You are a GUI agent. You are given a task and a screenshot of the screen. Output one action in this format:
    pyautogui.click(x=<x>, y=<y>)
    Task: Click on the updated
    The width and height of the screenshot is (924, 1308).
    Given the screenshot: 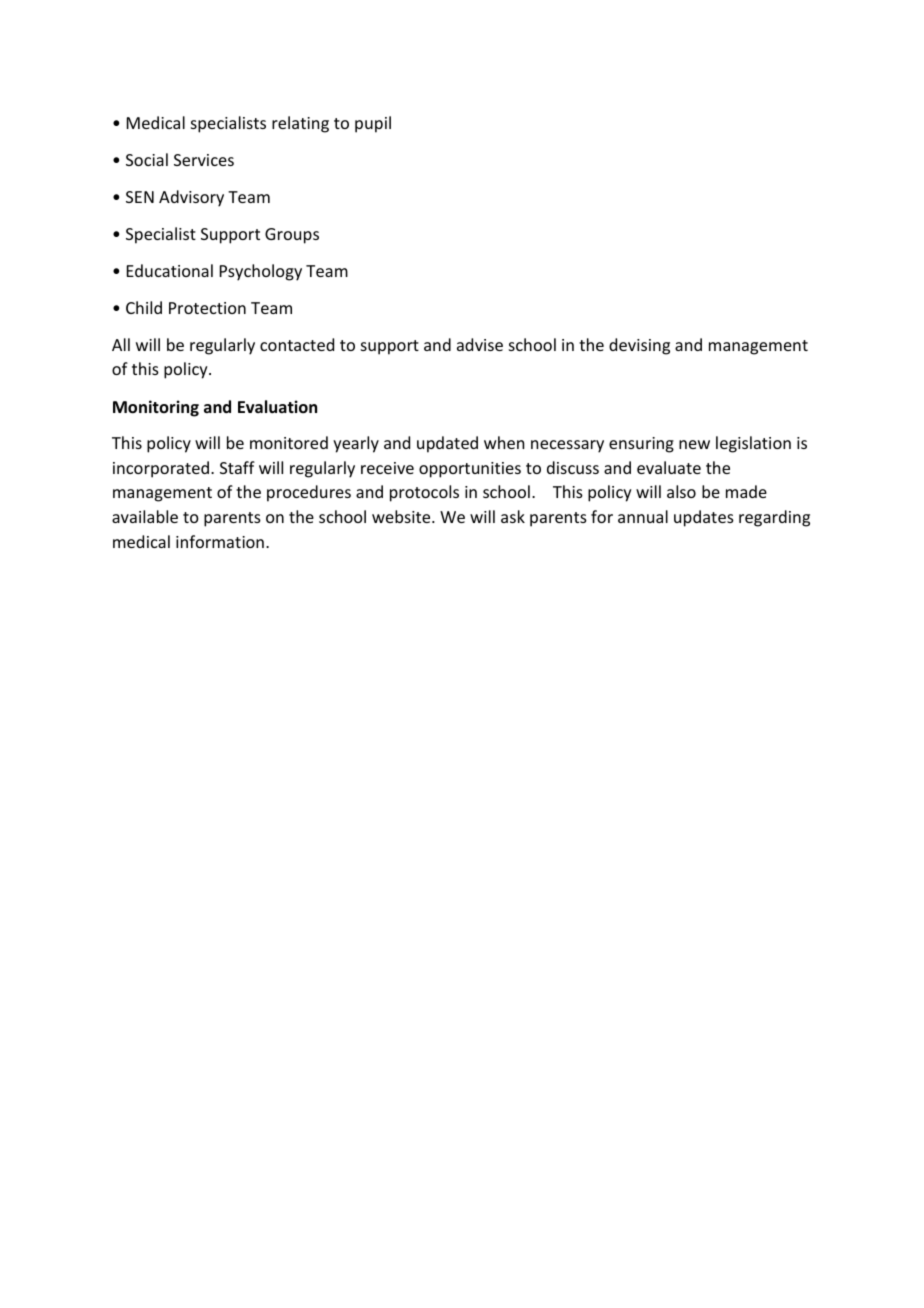 What is the action you would take?
    pyautogui.click(x=447, y=444)
